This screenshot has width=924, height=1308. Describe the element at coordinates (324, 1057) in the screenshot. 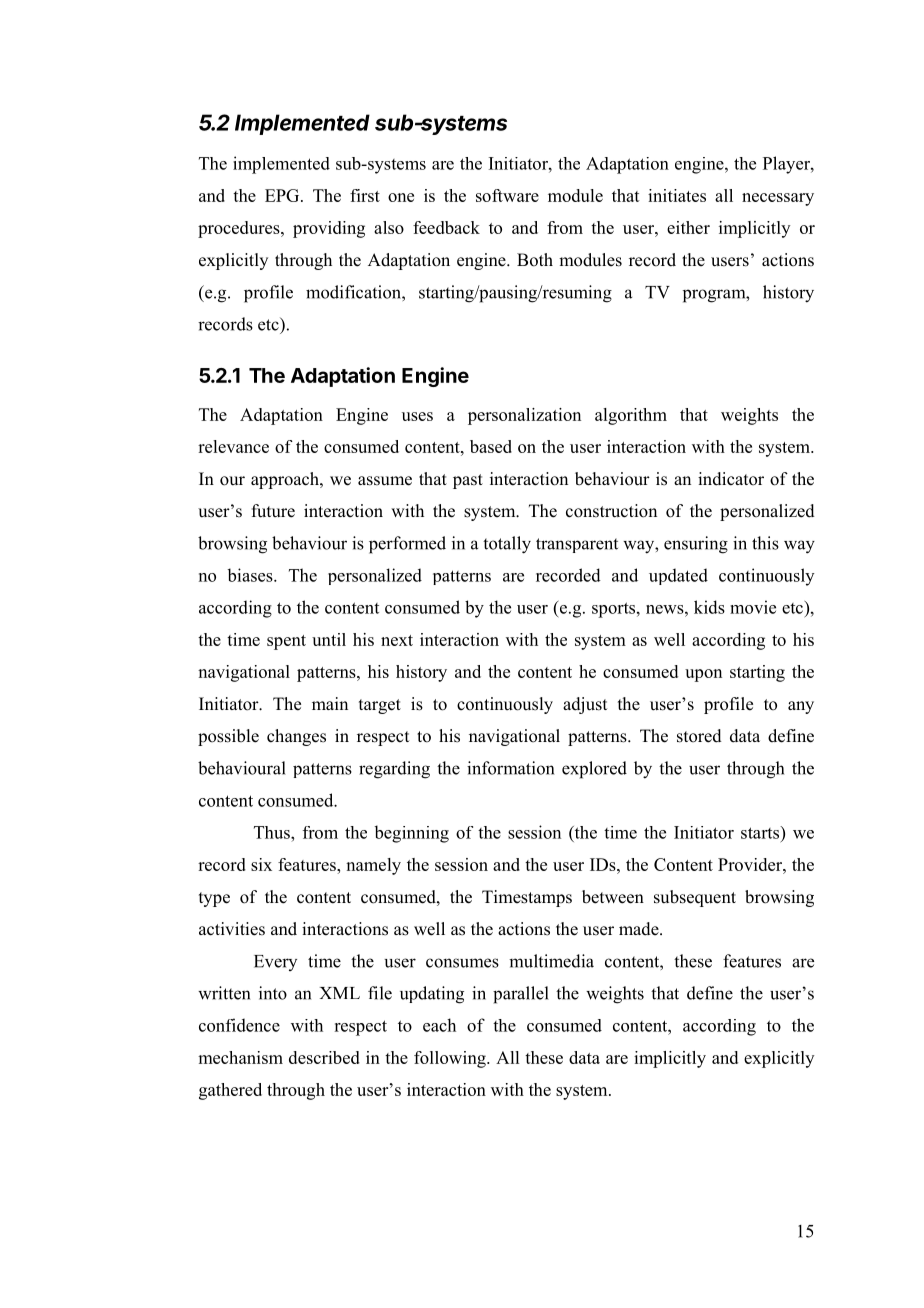

I see `described` at that location.
